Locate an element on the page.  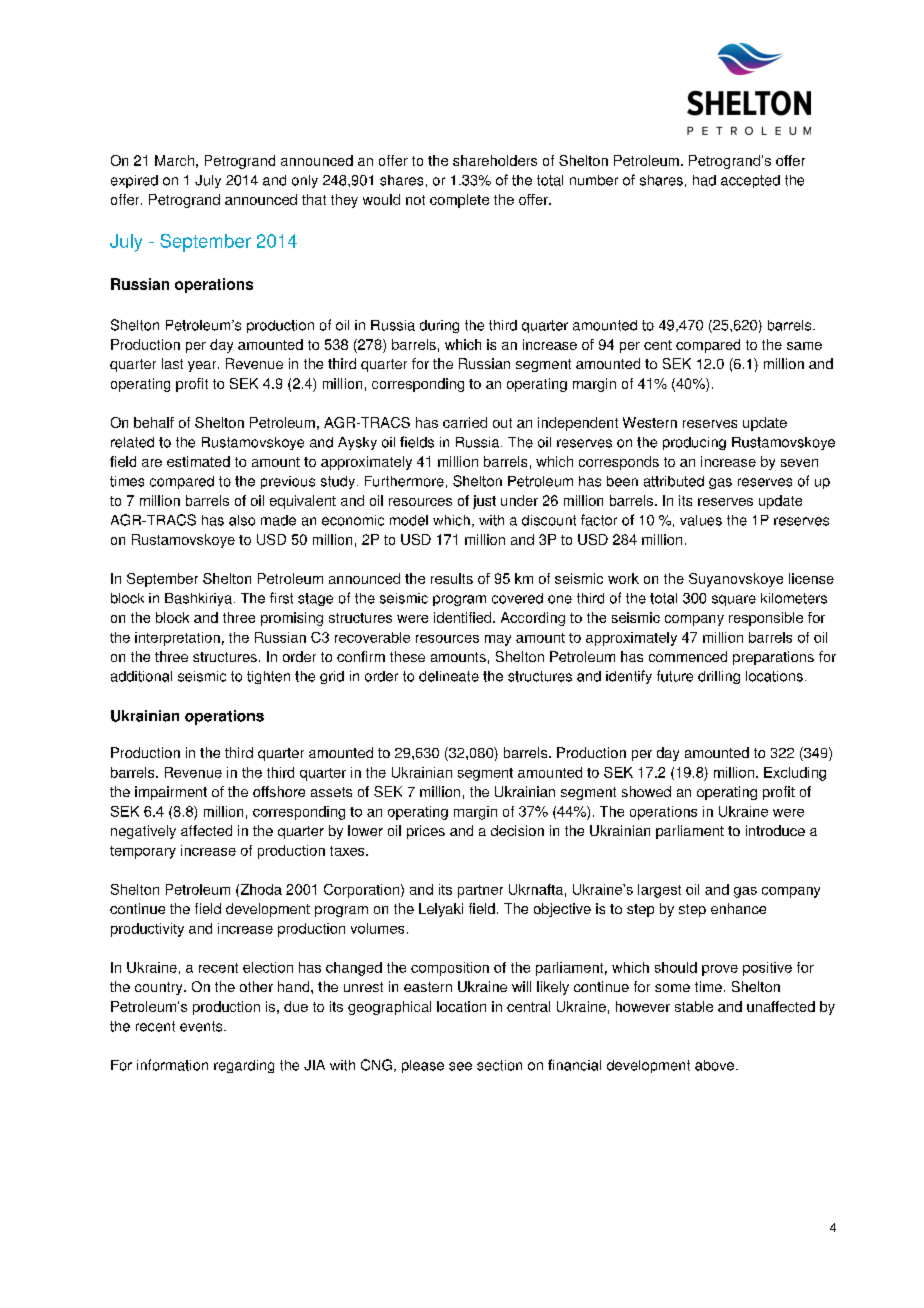
see is located at coordinates (460, 1066).
